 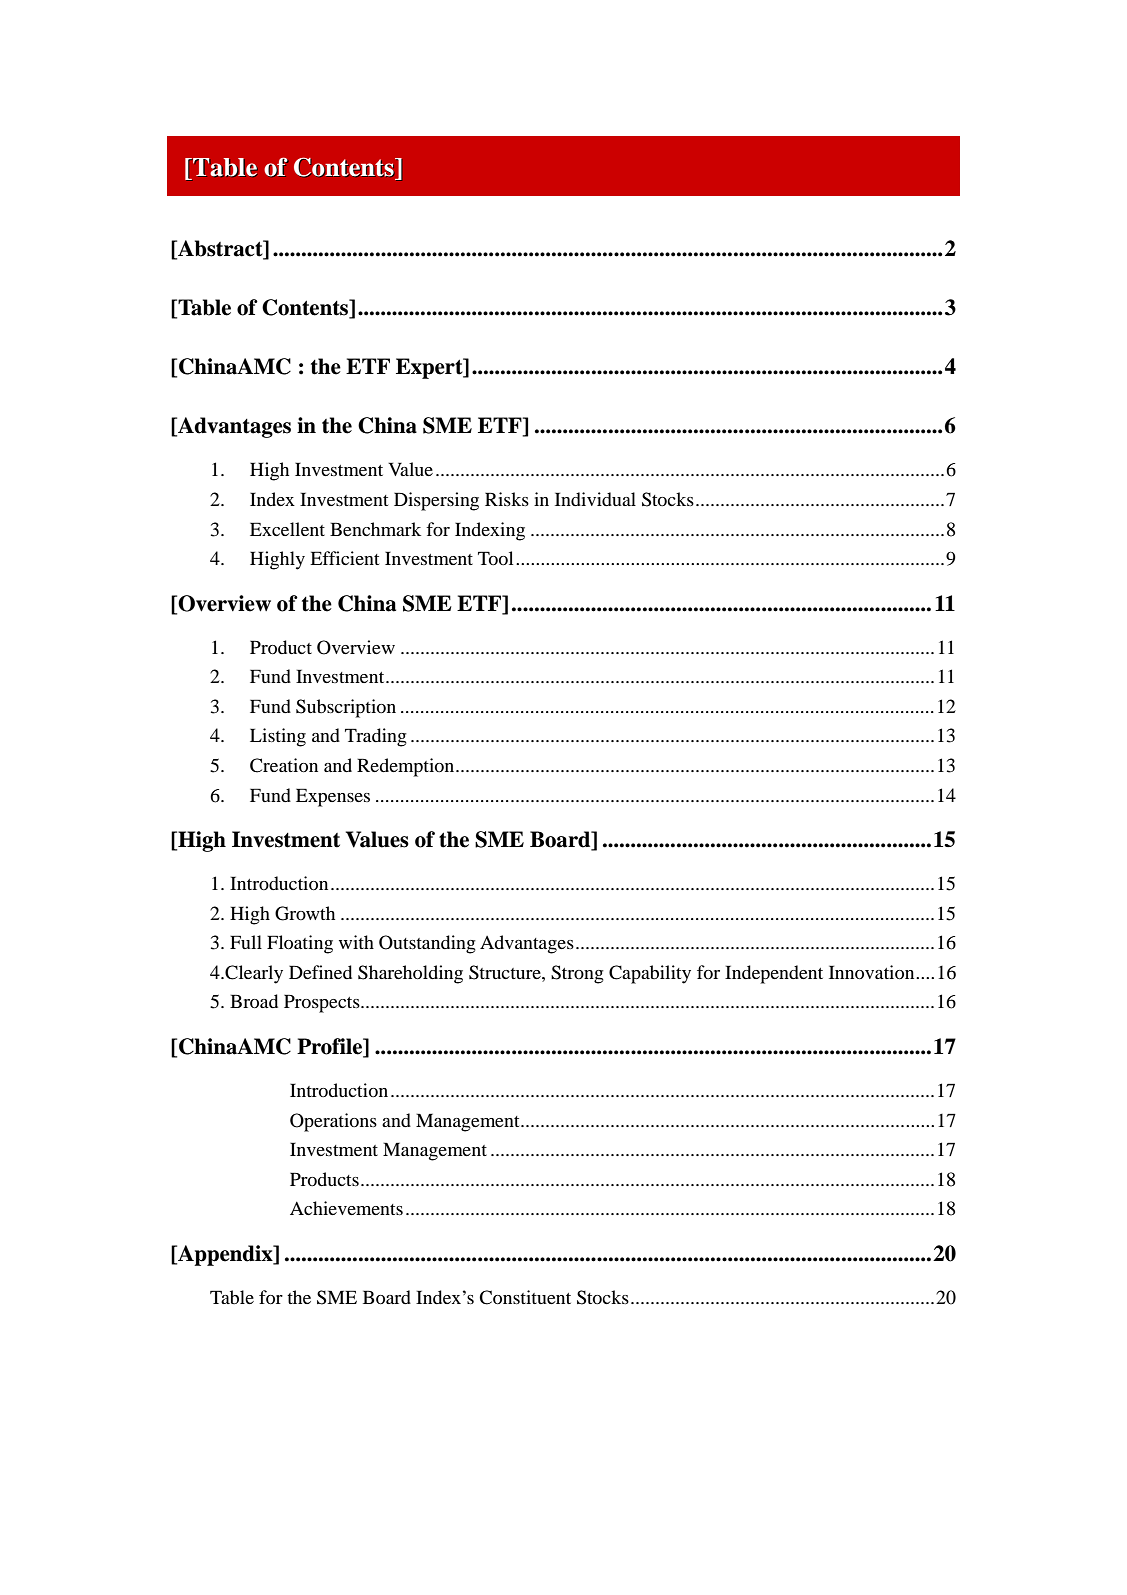 What do you see at coordinates (525, 1297) in the screenshot?
I see `Constituent` at bounding box center [525, 1297].
